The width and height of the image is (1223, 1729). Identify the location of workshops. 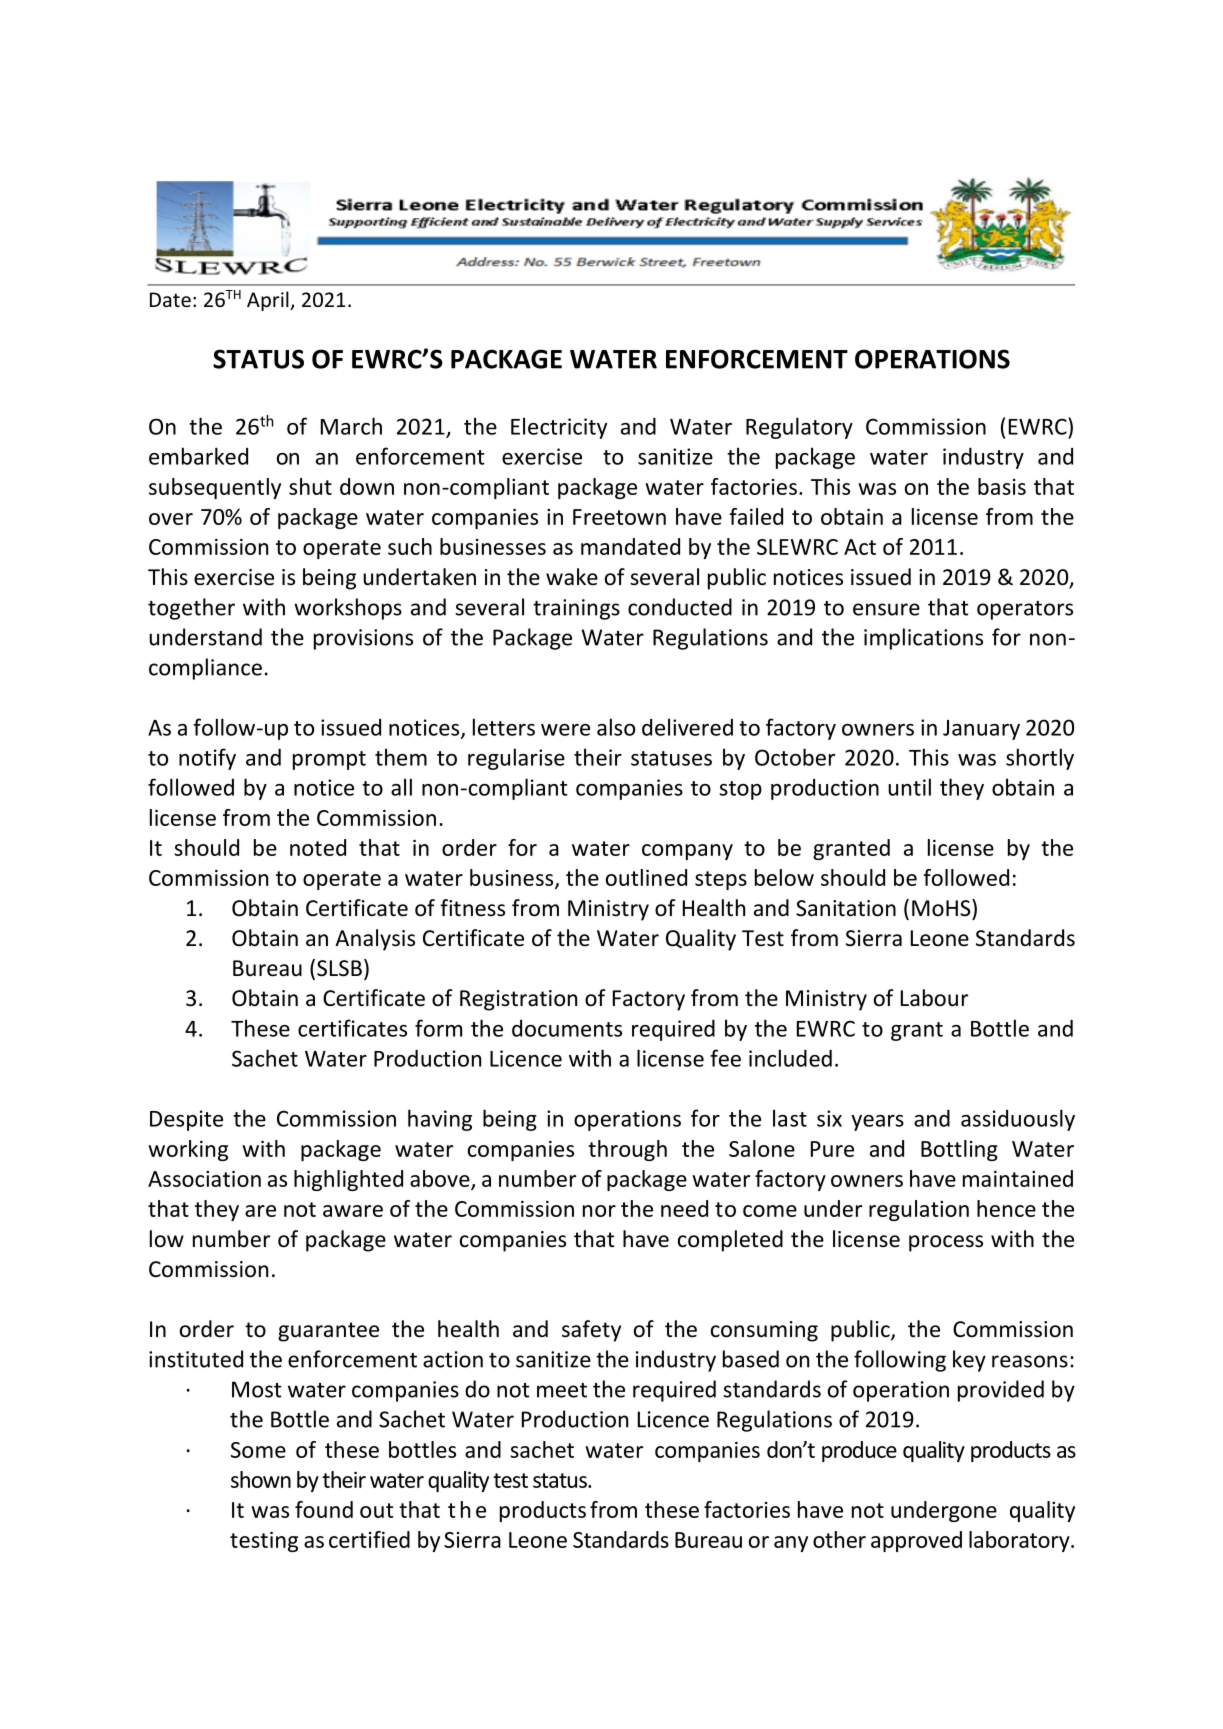
(348, 609).
